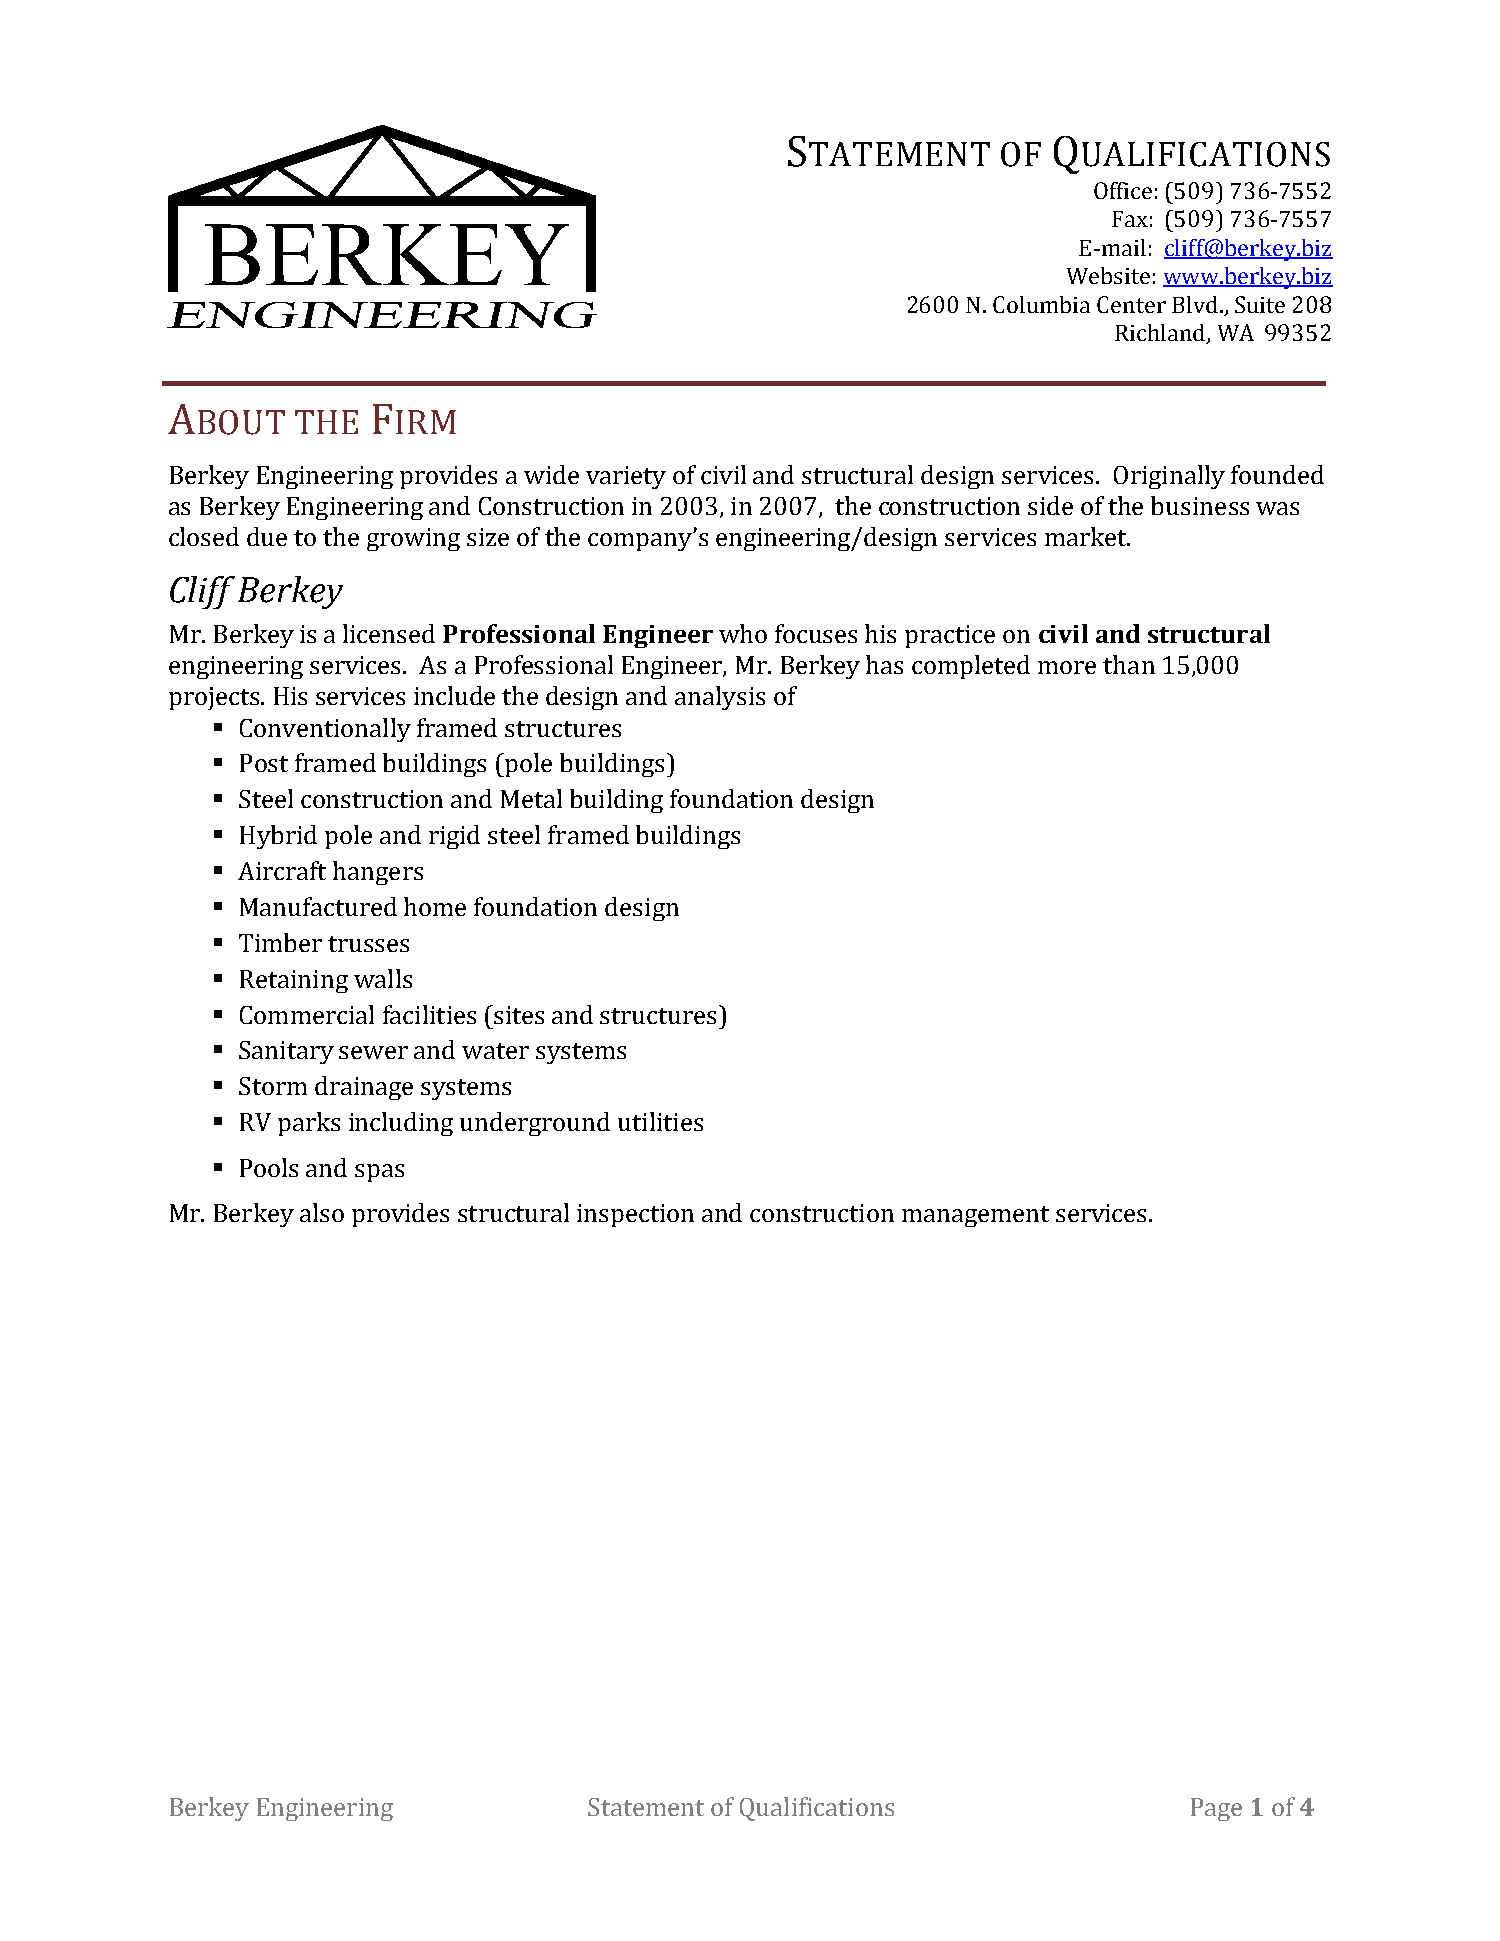  I want to click on management, so click(975, 1216).
